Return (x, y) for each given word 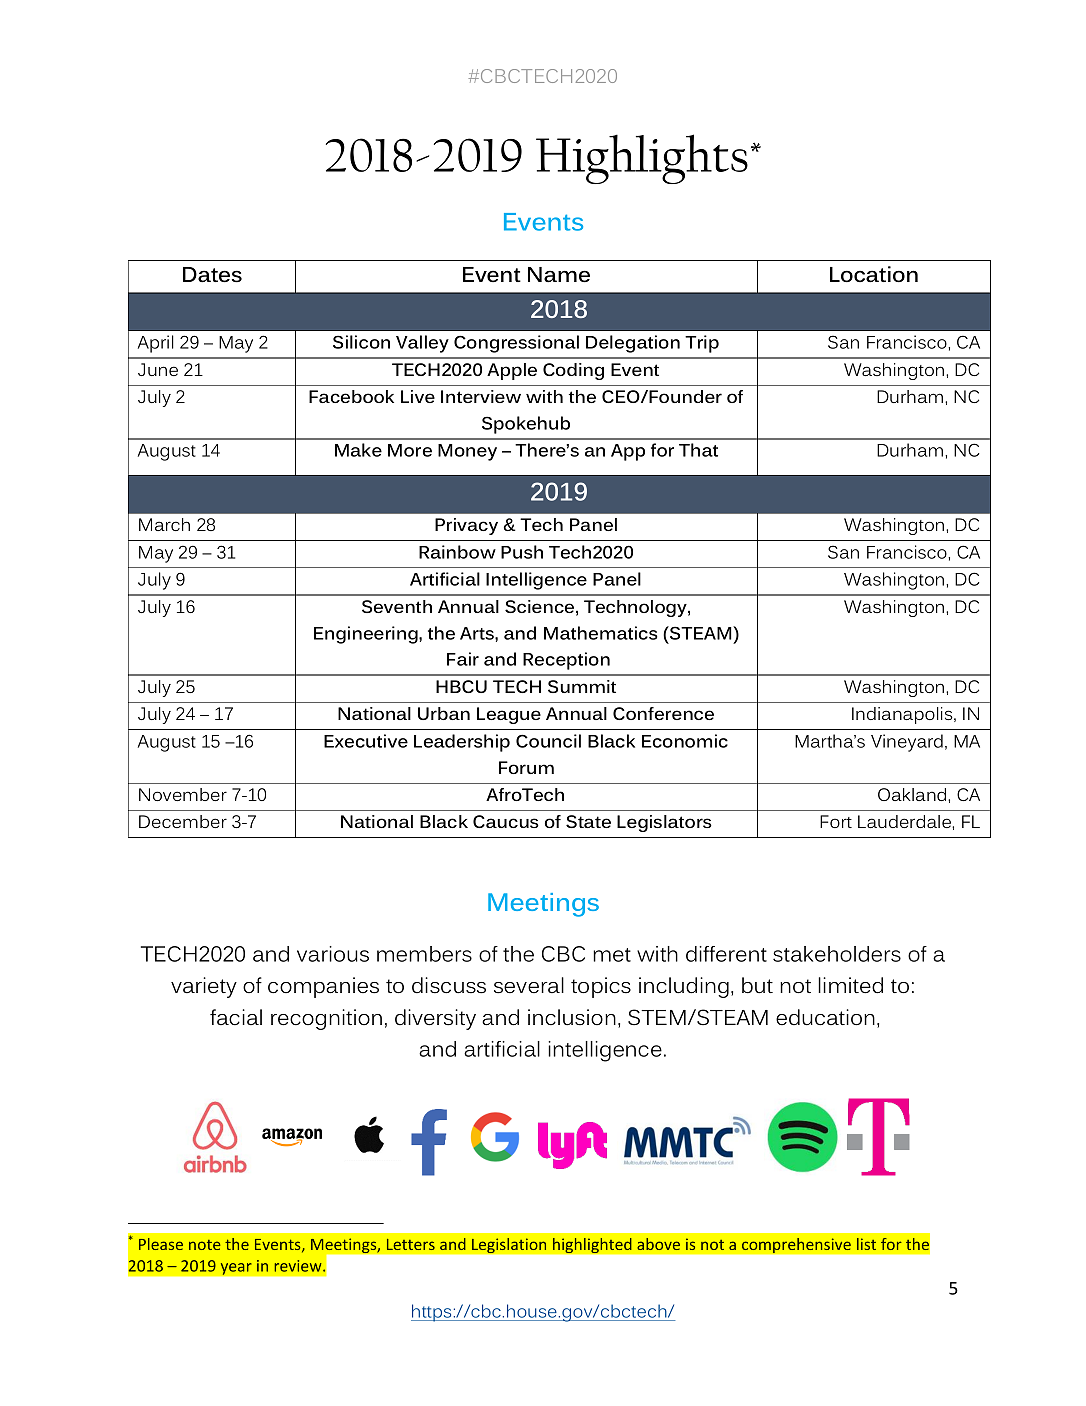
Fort (836, 821)
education (825, 1017)
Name (559, 275)
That (698, 450)
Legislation (509, 1246)
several (529, 985)
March (164, 524)
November (183, 794)
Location (874, 274)
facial (236, 1017)
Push (522, 552)
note (205, 1245)
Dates (212, 275)
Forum (526, 767)
